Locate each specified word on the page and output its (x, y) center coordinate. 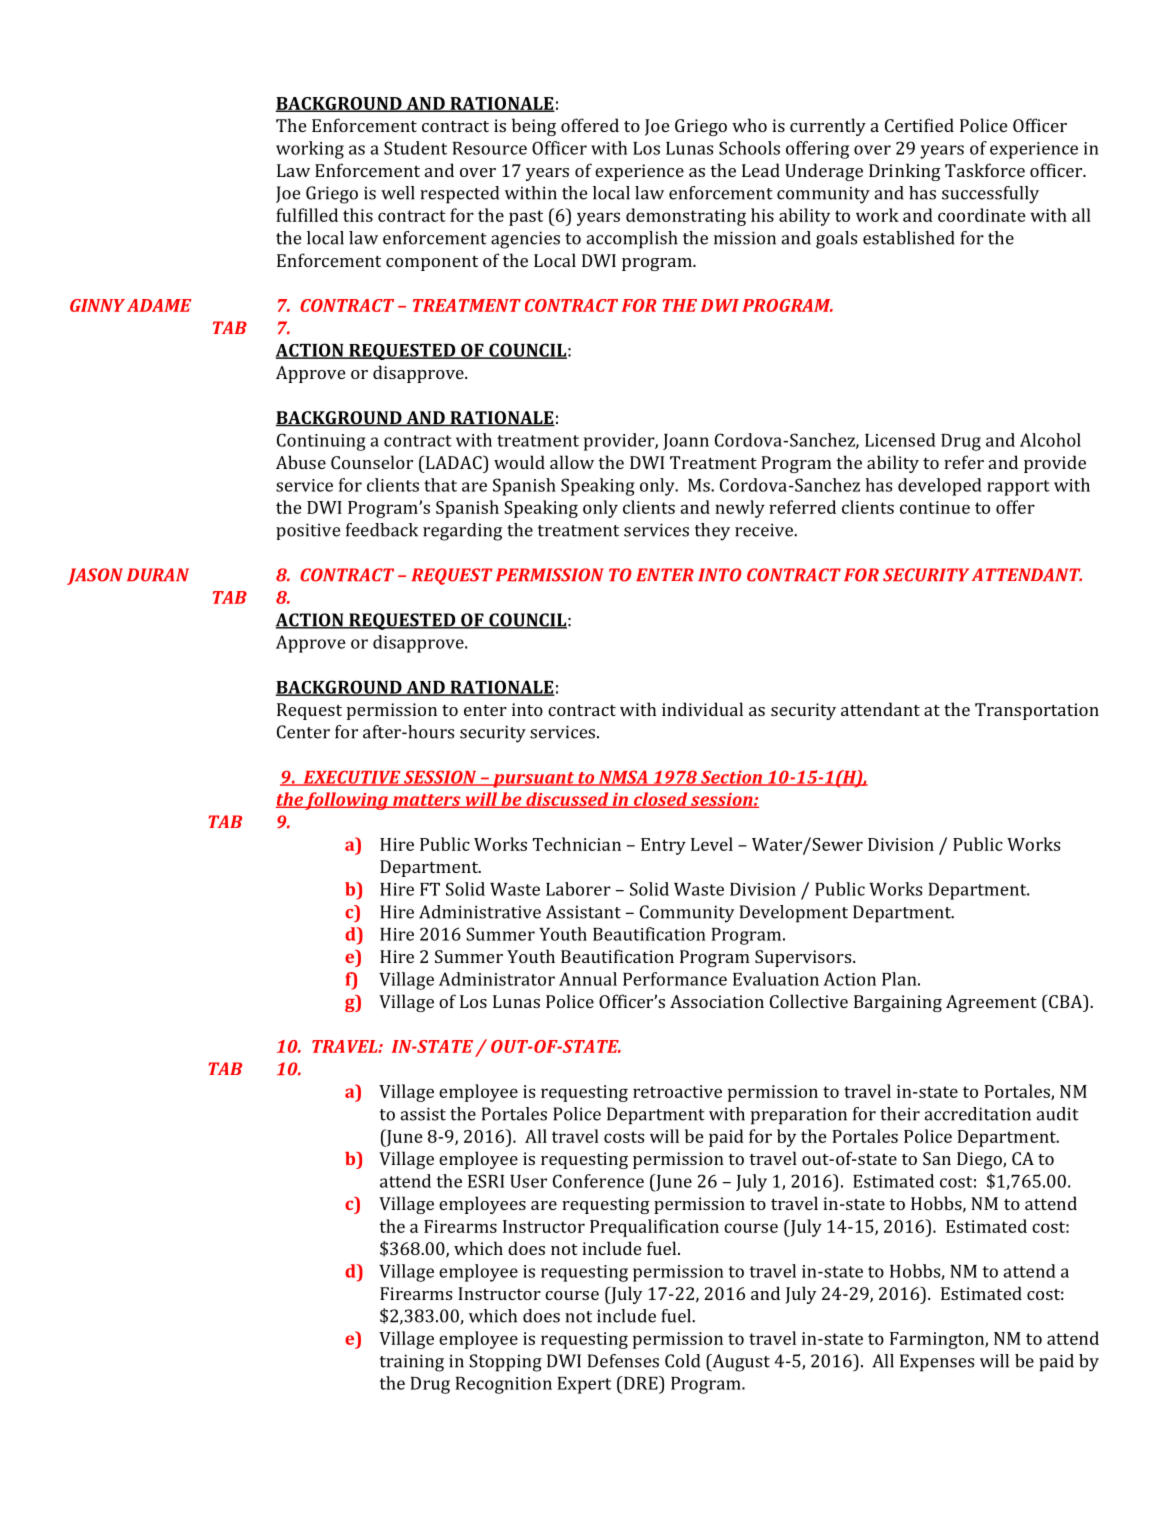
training (412, 1363)
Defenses (623, 1361)
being (534, 127)
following (347, 801)
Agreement (991, 1003)
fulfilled (307, 215)
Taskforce (985, 170)
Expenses (937, 1363)
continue (935, 507)
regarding (462, 532)
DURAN (158, 575)
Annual (588, 979)
